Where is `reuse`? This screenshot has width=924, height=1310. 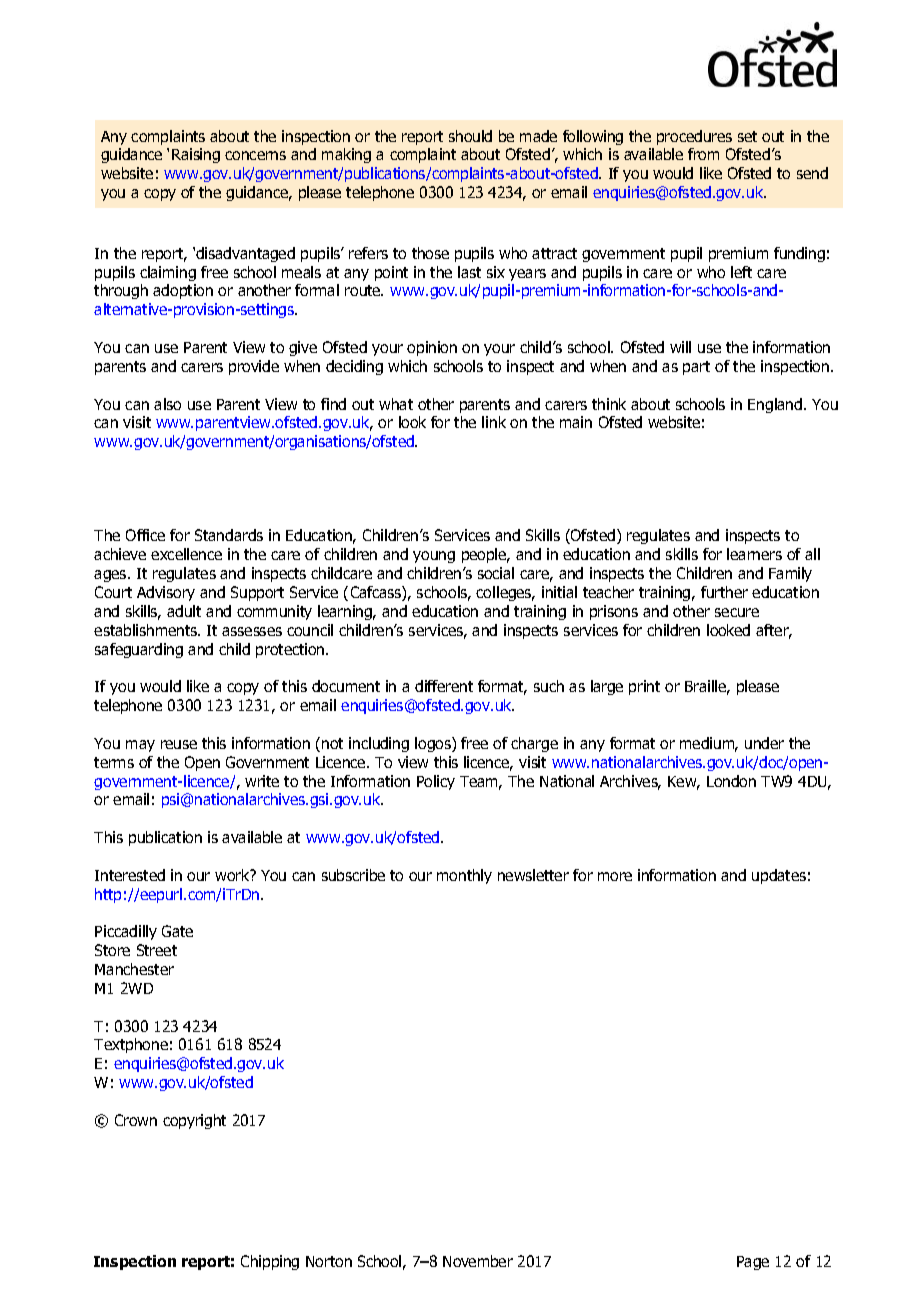 reuse is located at coordinates (179, 744).
